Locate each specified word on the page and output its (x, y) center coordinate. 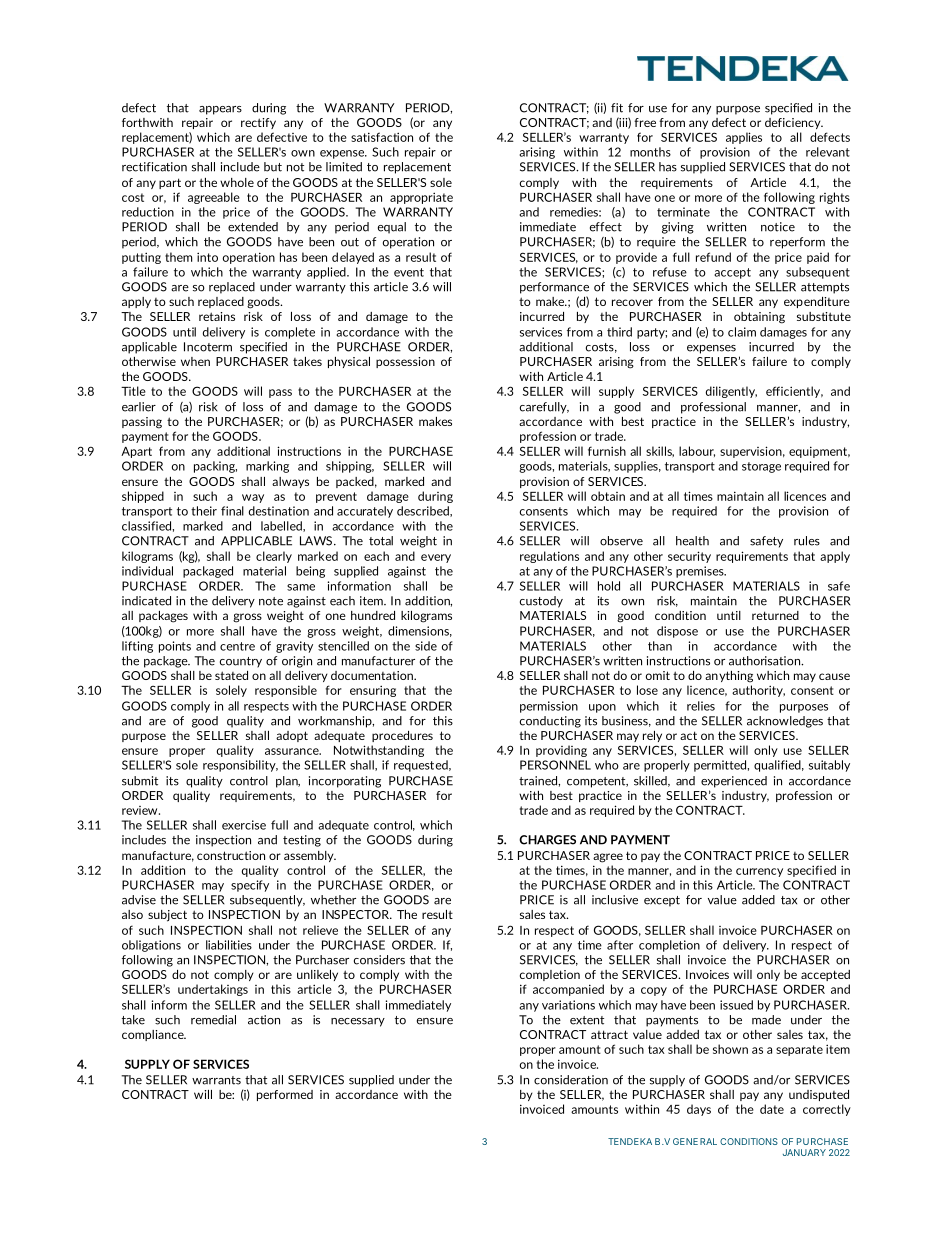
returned (775, 615)
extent (587, 1020)
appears (220, 110)
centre (237, 646)
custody (541, 602)
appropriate (421, 198)
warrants (216, 1080)
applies (744, 138)
